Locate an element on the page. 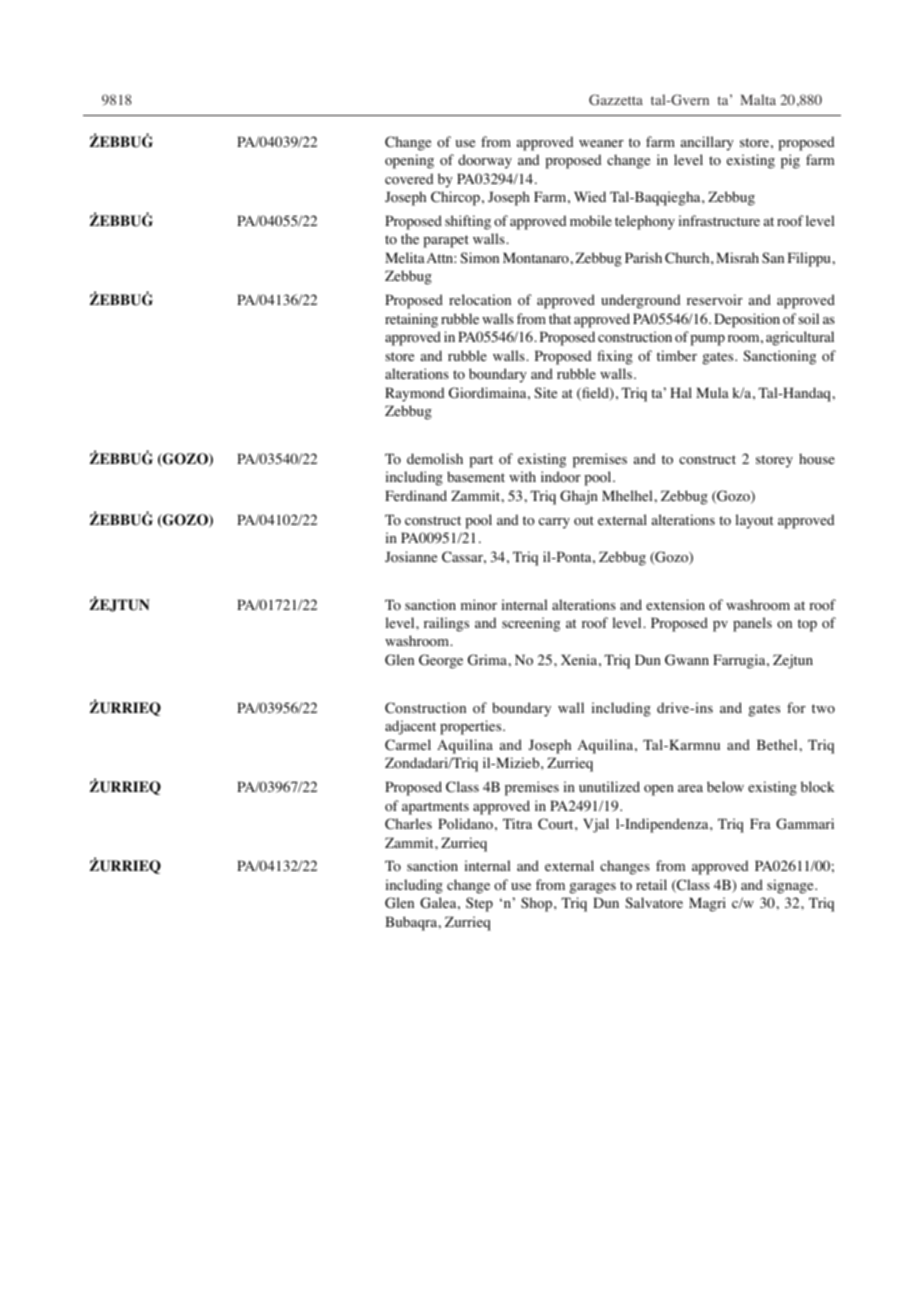  Malta is located at coordinates (758, 99).
